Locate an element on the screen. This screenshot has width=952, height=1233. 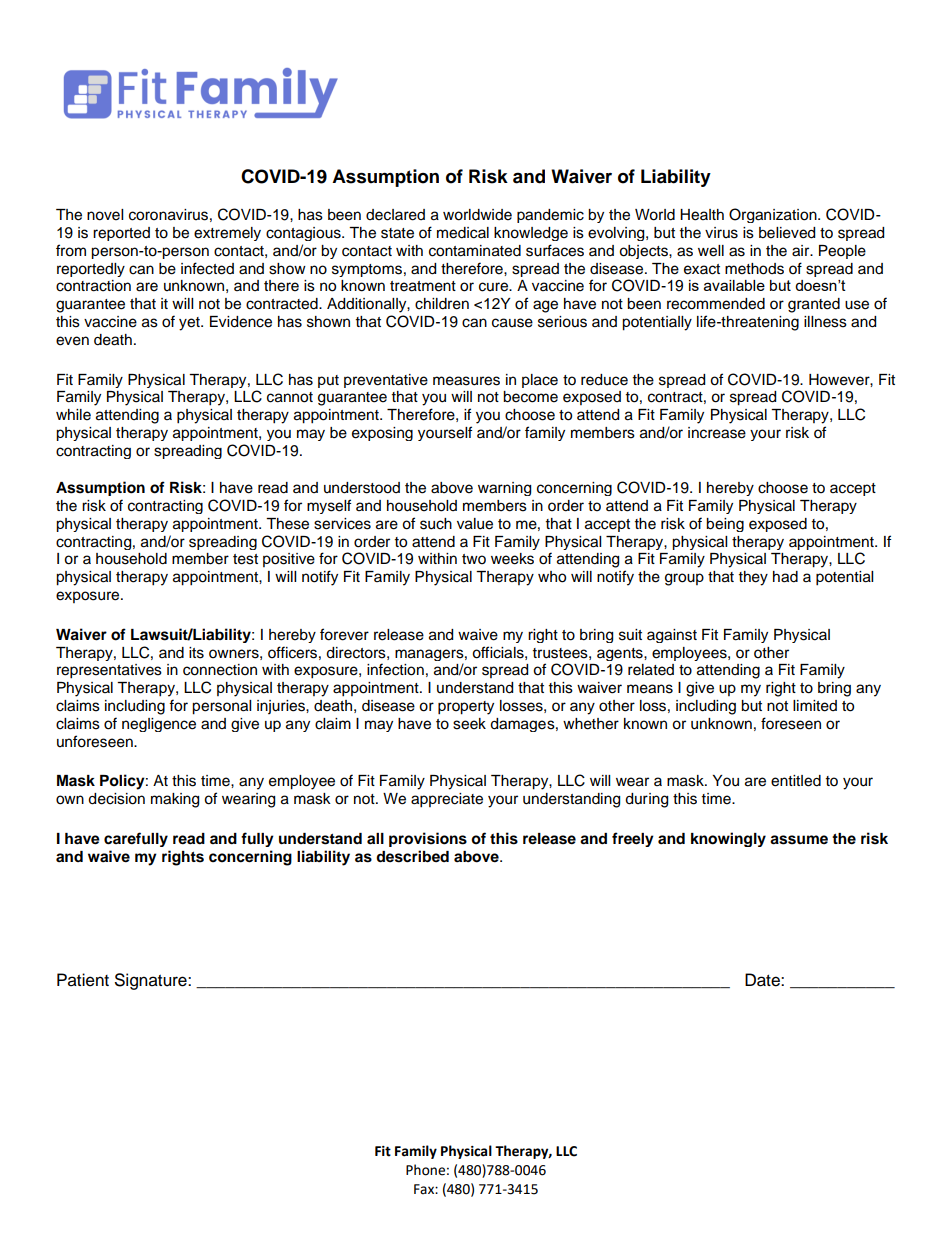
described is located at coordinates (412, 856).
